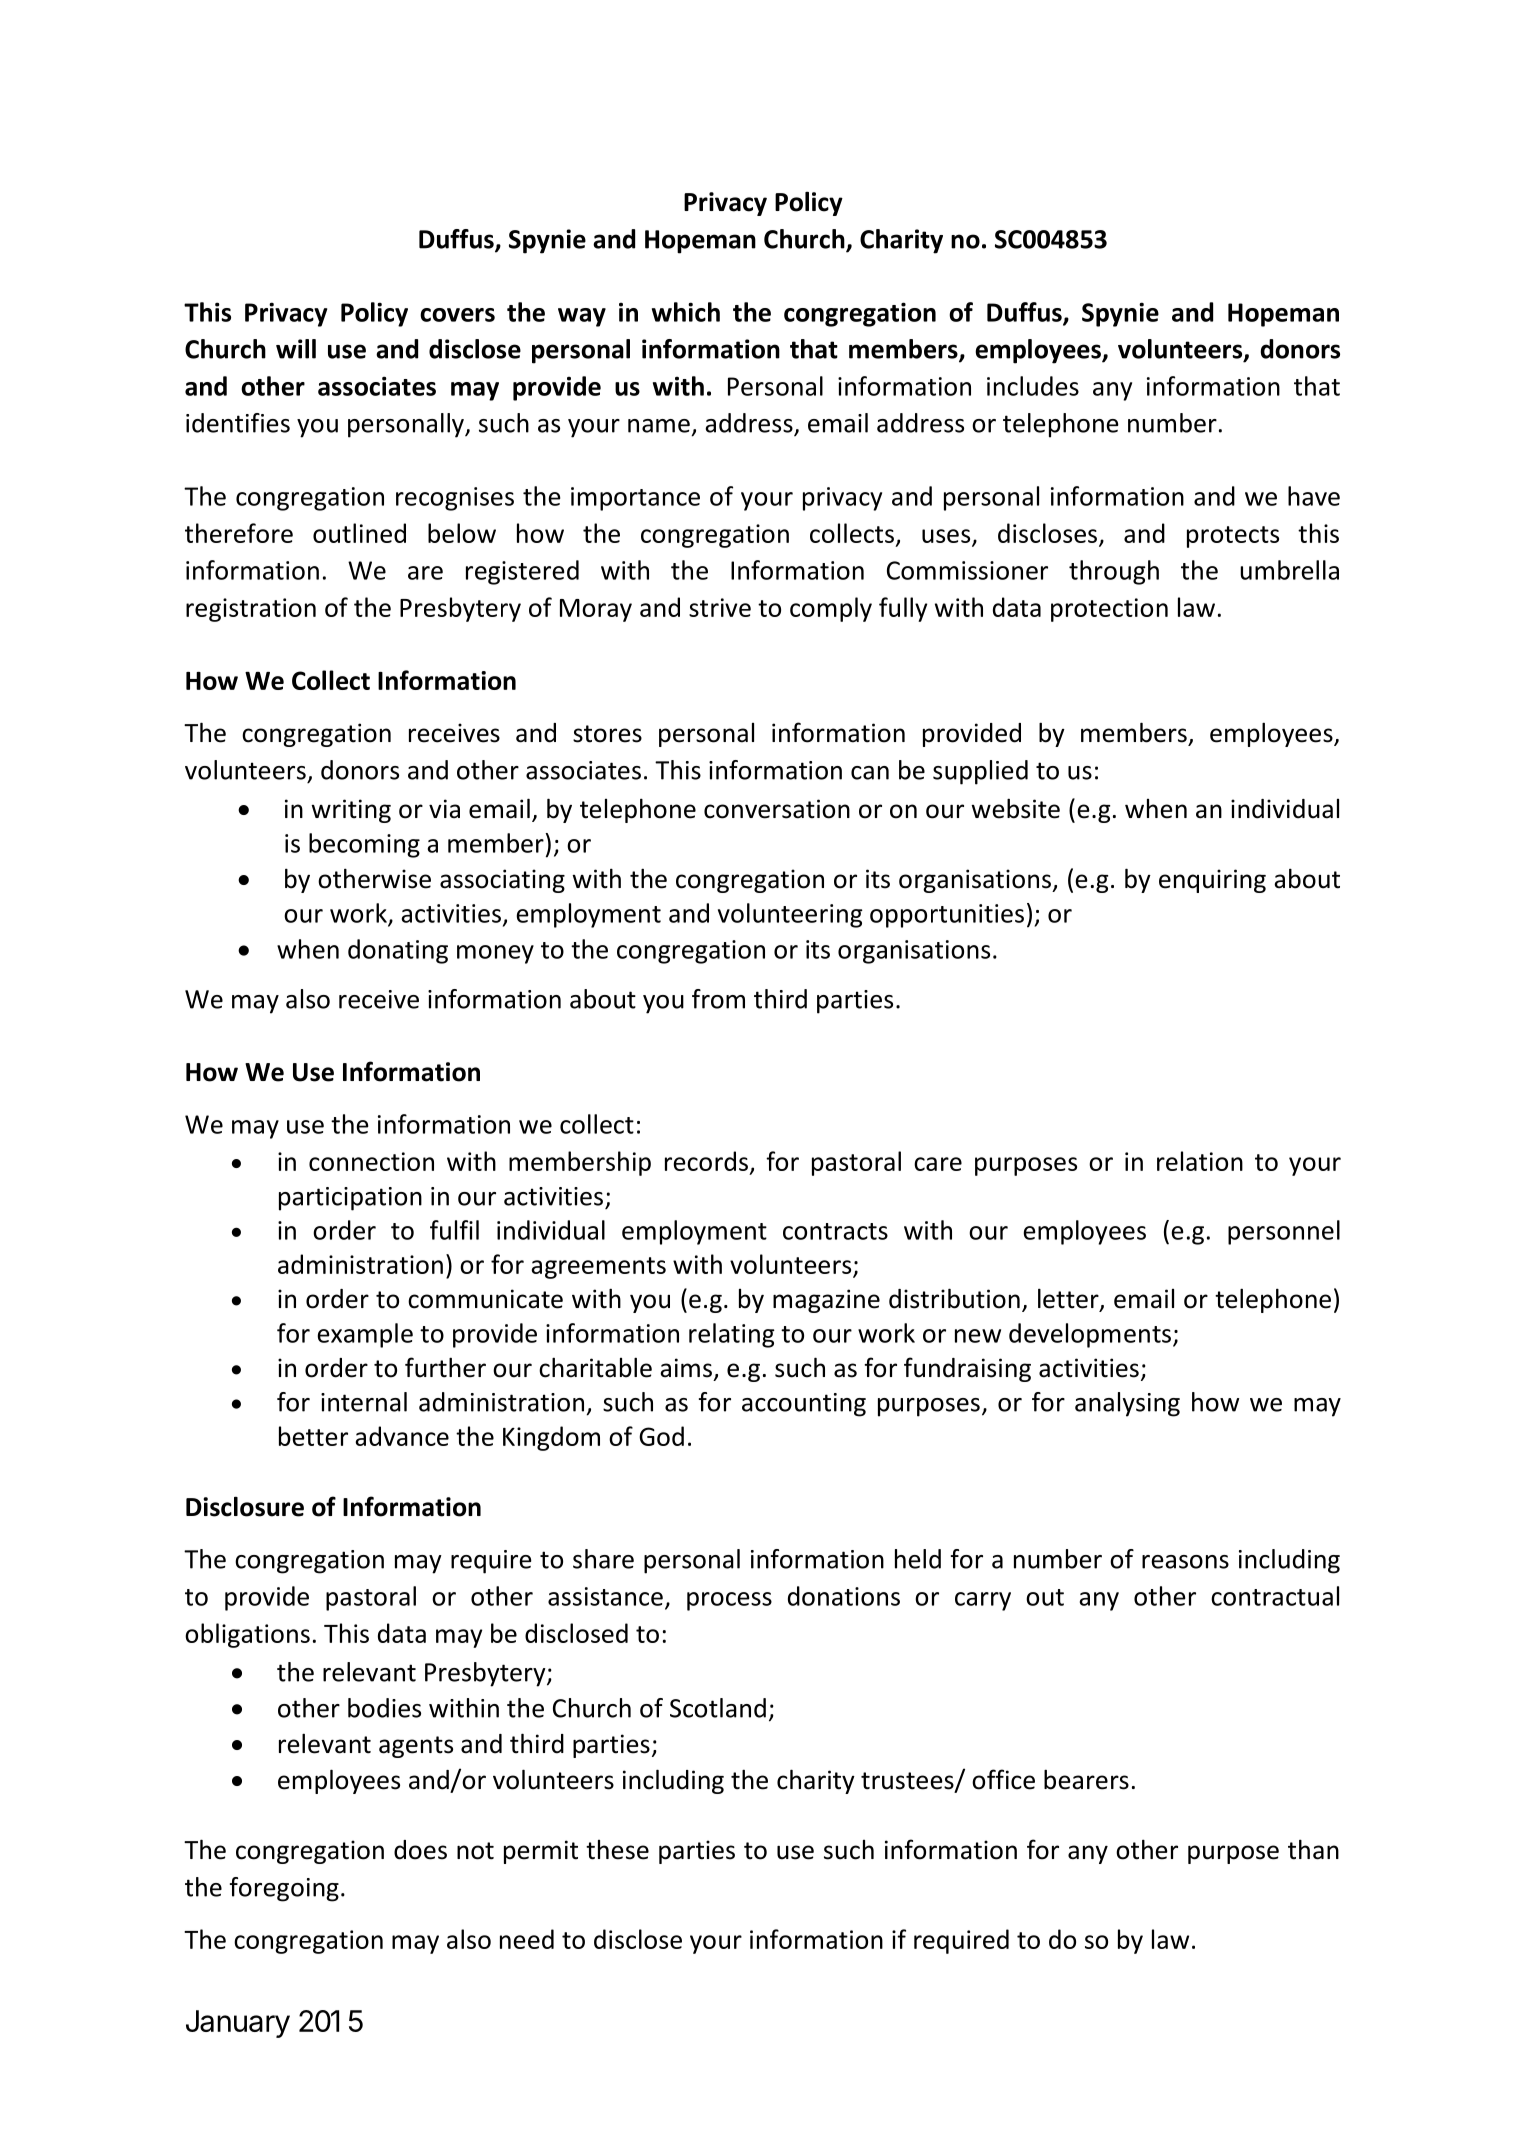 This screenshot has height=2155, width=1525. Describe the element at coordinates (1033, 386) in the screenshot. I see `includes` at that location.
